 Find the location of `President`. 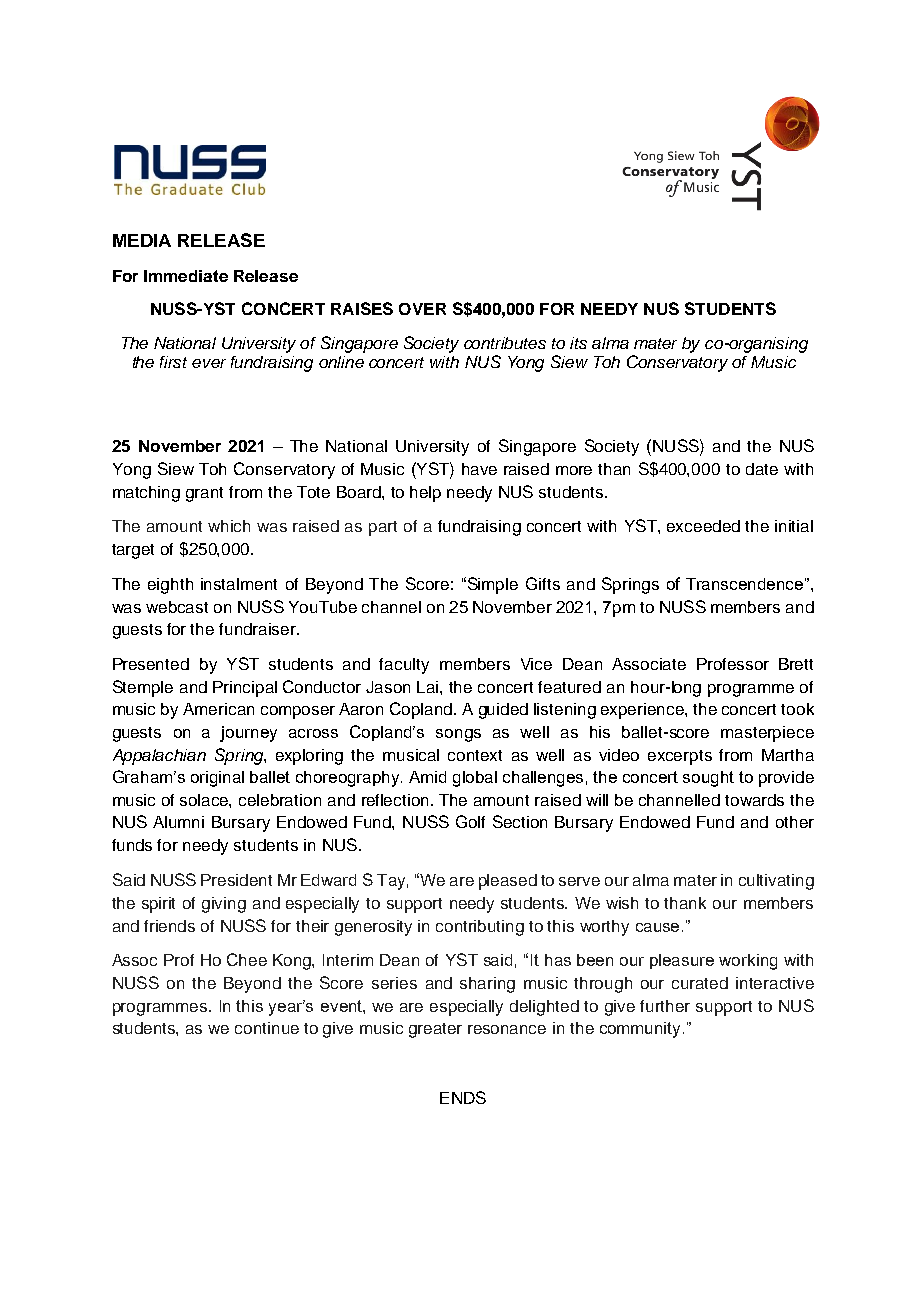

President is located at coordinates (236, 880).
